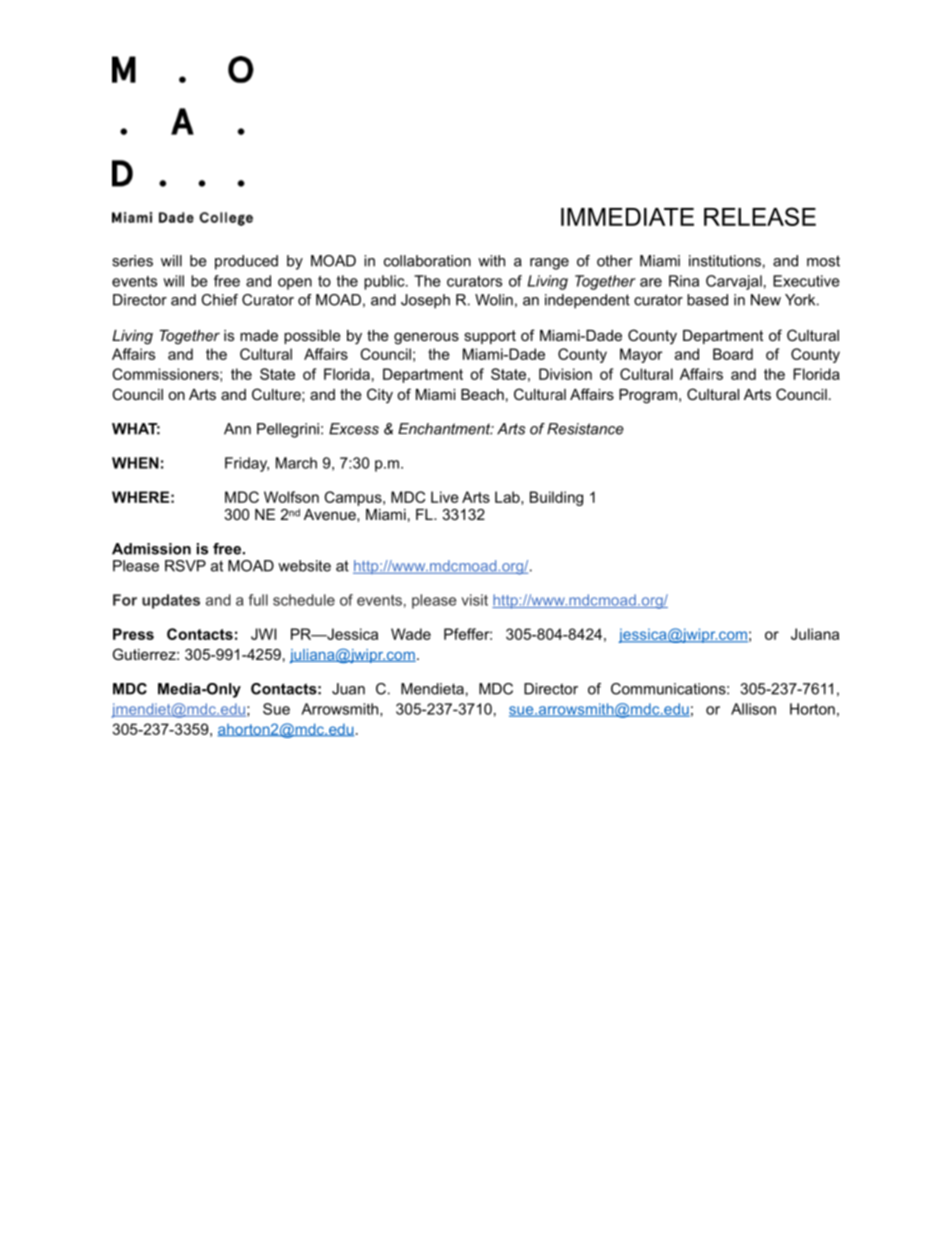  Describe the element at coordinates (760, 216) in the image. I see `RELEASE` at that location.
